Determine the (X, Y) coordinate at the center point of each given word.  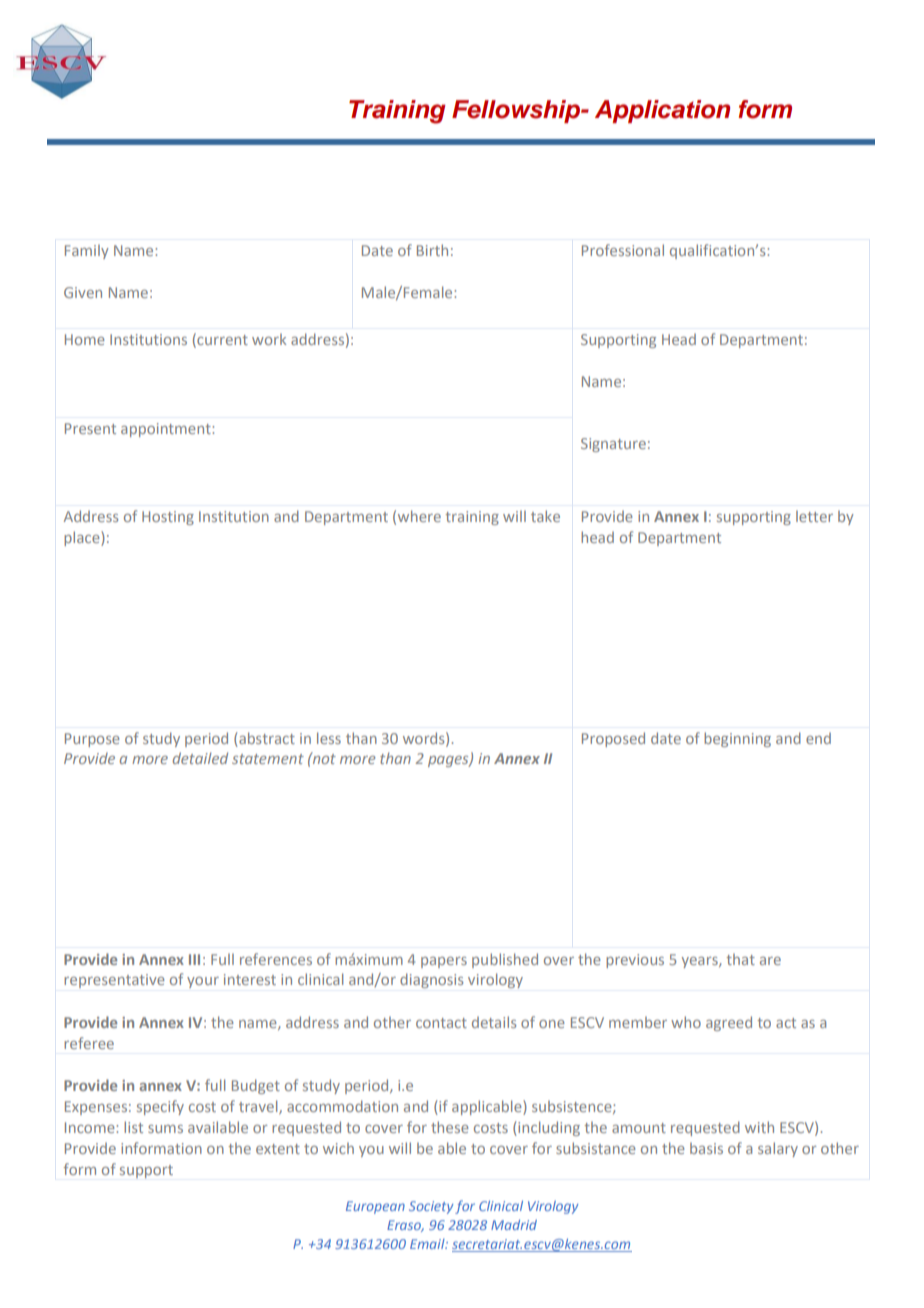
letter (814, 516)
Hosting (168, 518)
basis (706, 1148)
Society (431, 1207)
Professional (623, 250)
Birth (432, 250)
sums (165, 1129)
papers (444, 962)
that (740, 959)
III (194, 959)
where (419, 516)
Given (83, 292)
